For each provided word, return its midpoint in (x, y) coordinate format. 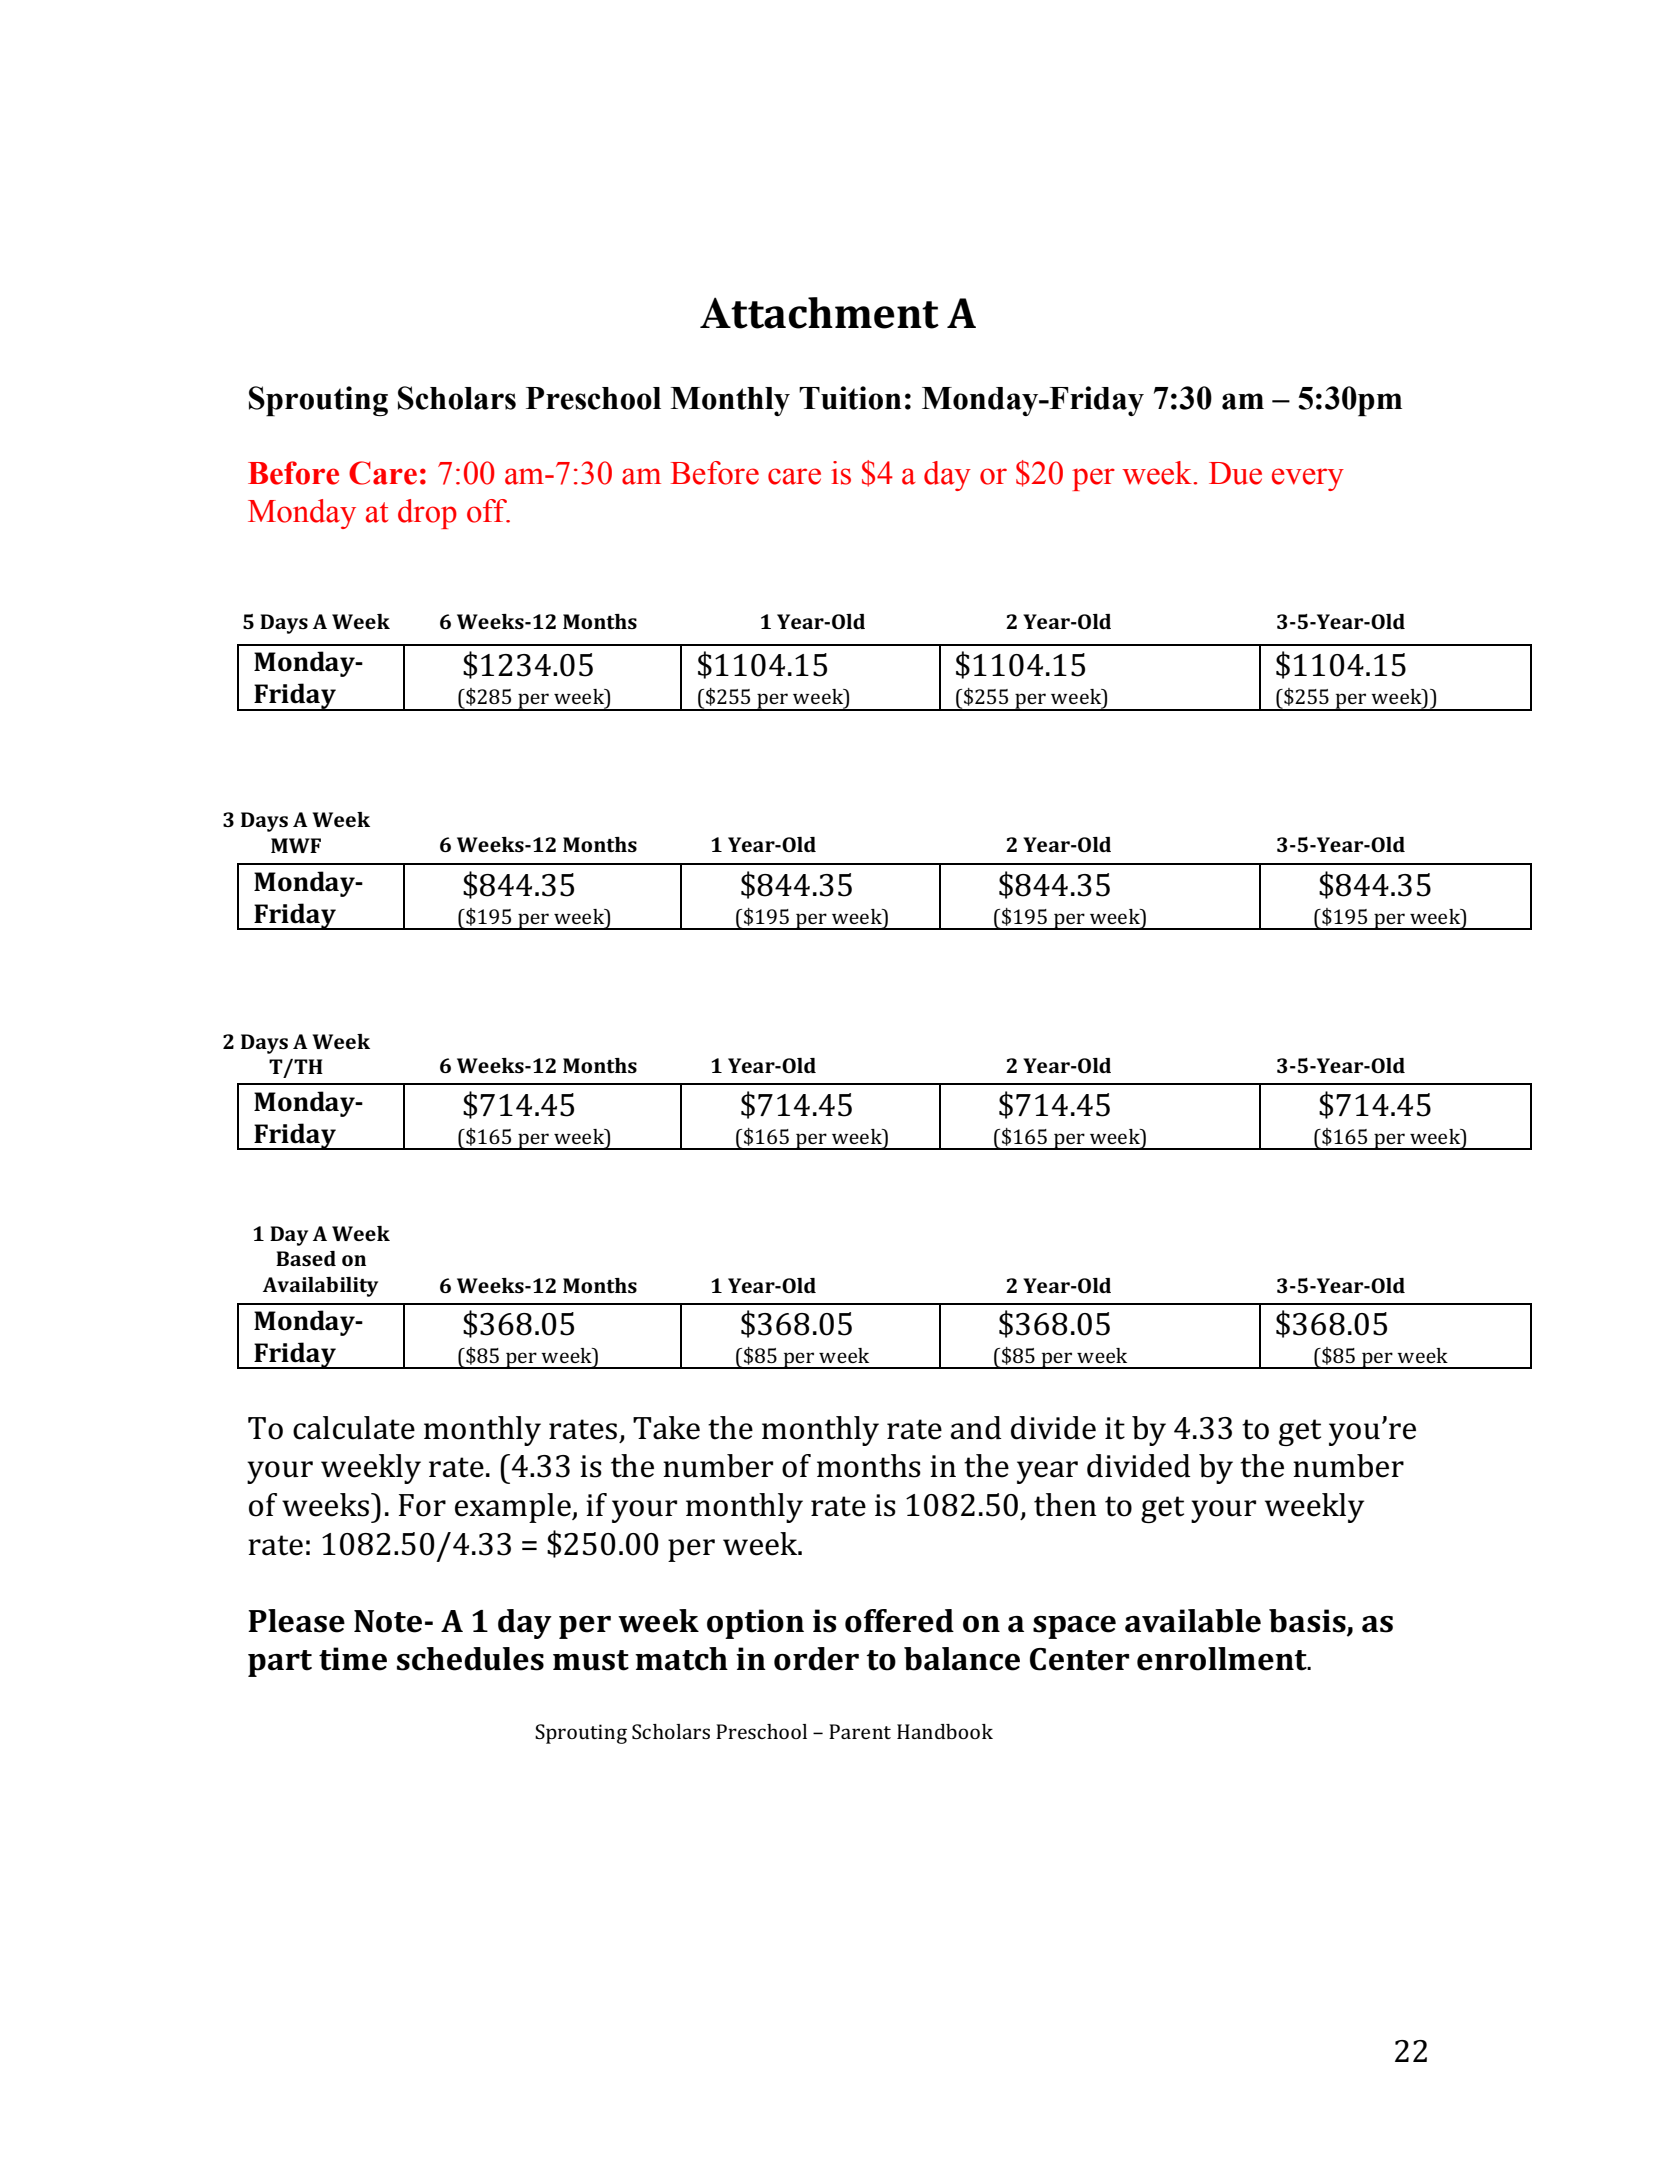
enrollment (1223, 1659)
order (816, 1659)
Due (1235, 473)
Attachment (819, 313)
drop (427, 514)
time (353, 1659)
